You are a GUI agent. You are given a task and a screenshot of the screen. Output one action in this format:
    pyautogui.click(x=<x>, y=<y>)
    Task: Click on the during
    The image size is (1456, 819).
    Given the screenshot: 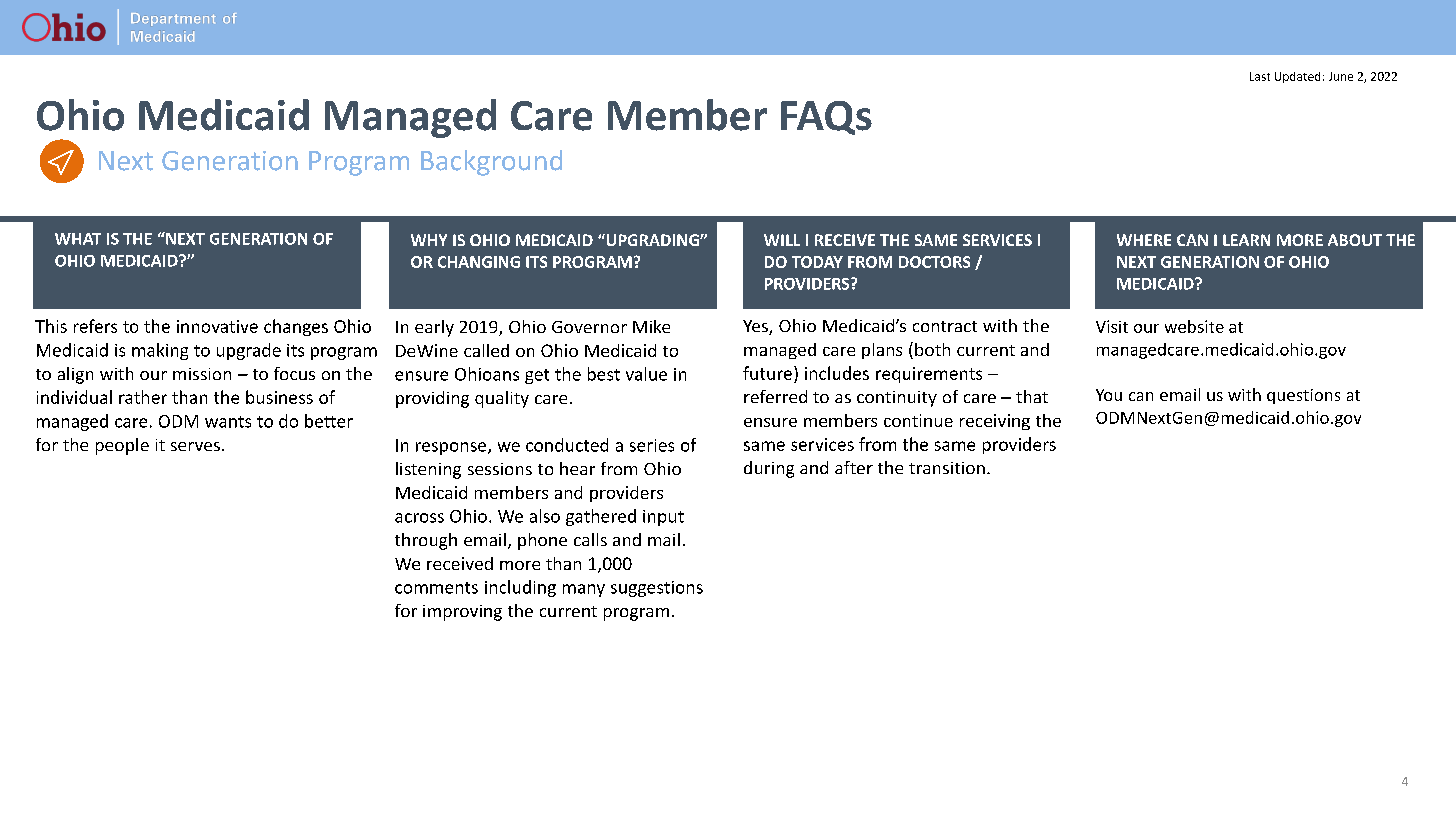 What is the action you would take?
    pyautogui.click(x=769, y=469)
